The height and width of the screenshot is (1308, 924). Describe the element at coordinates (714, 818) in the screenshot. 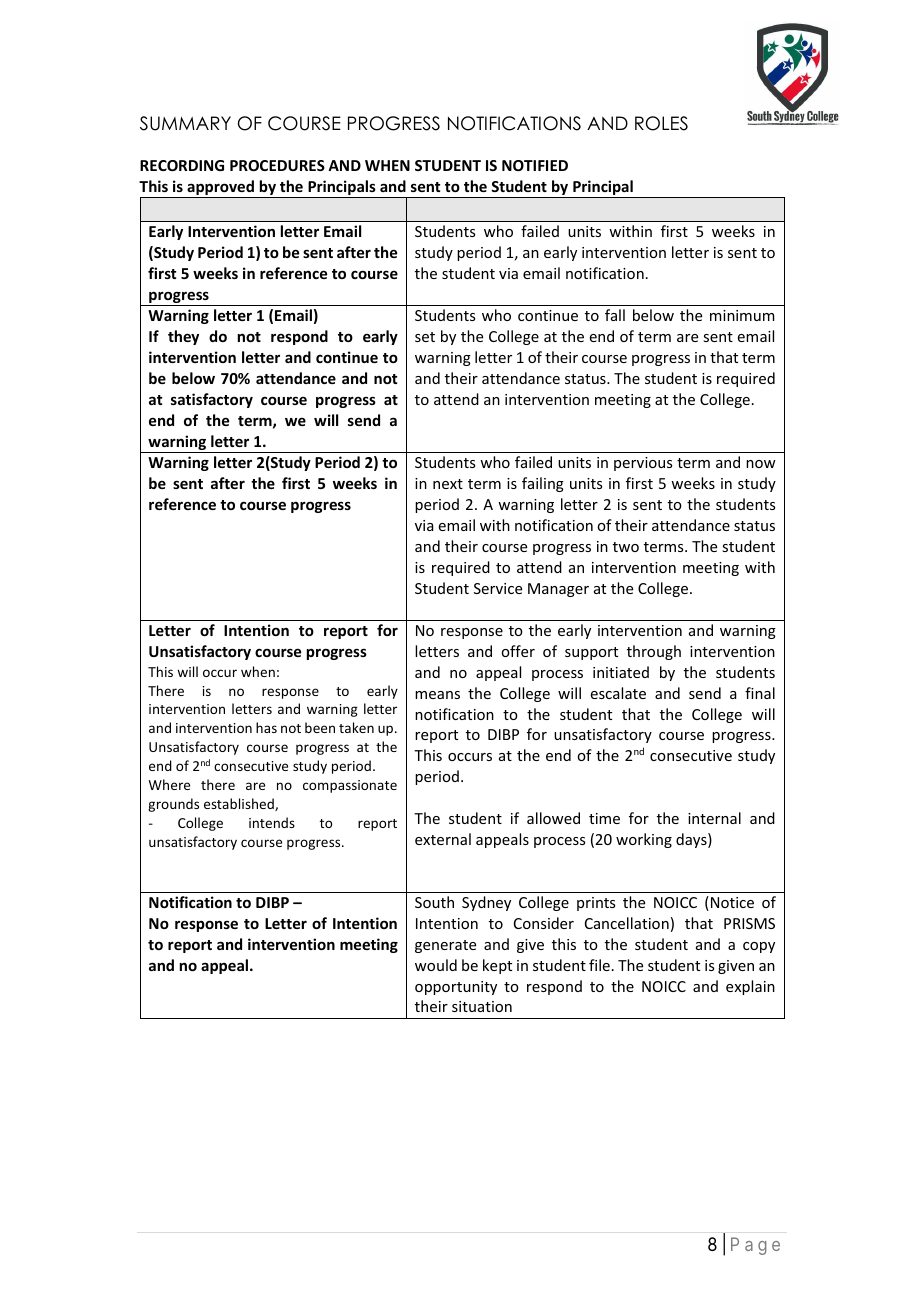

I see `internal` at that location.
